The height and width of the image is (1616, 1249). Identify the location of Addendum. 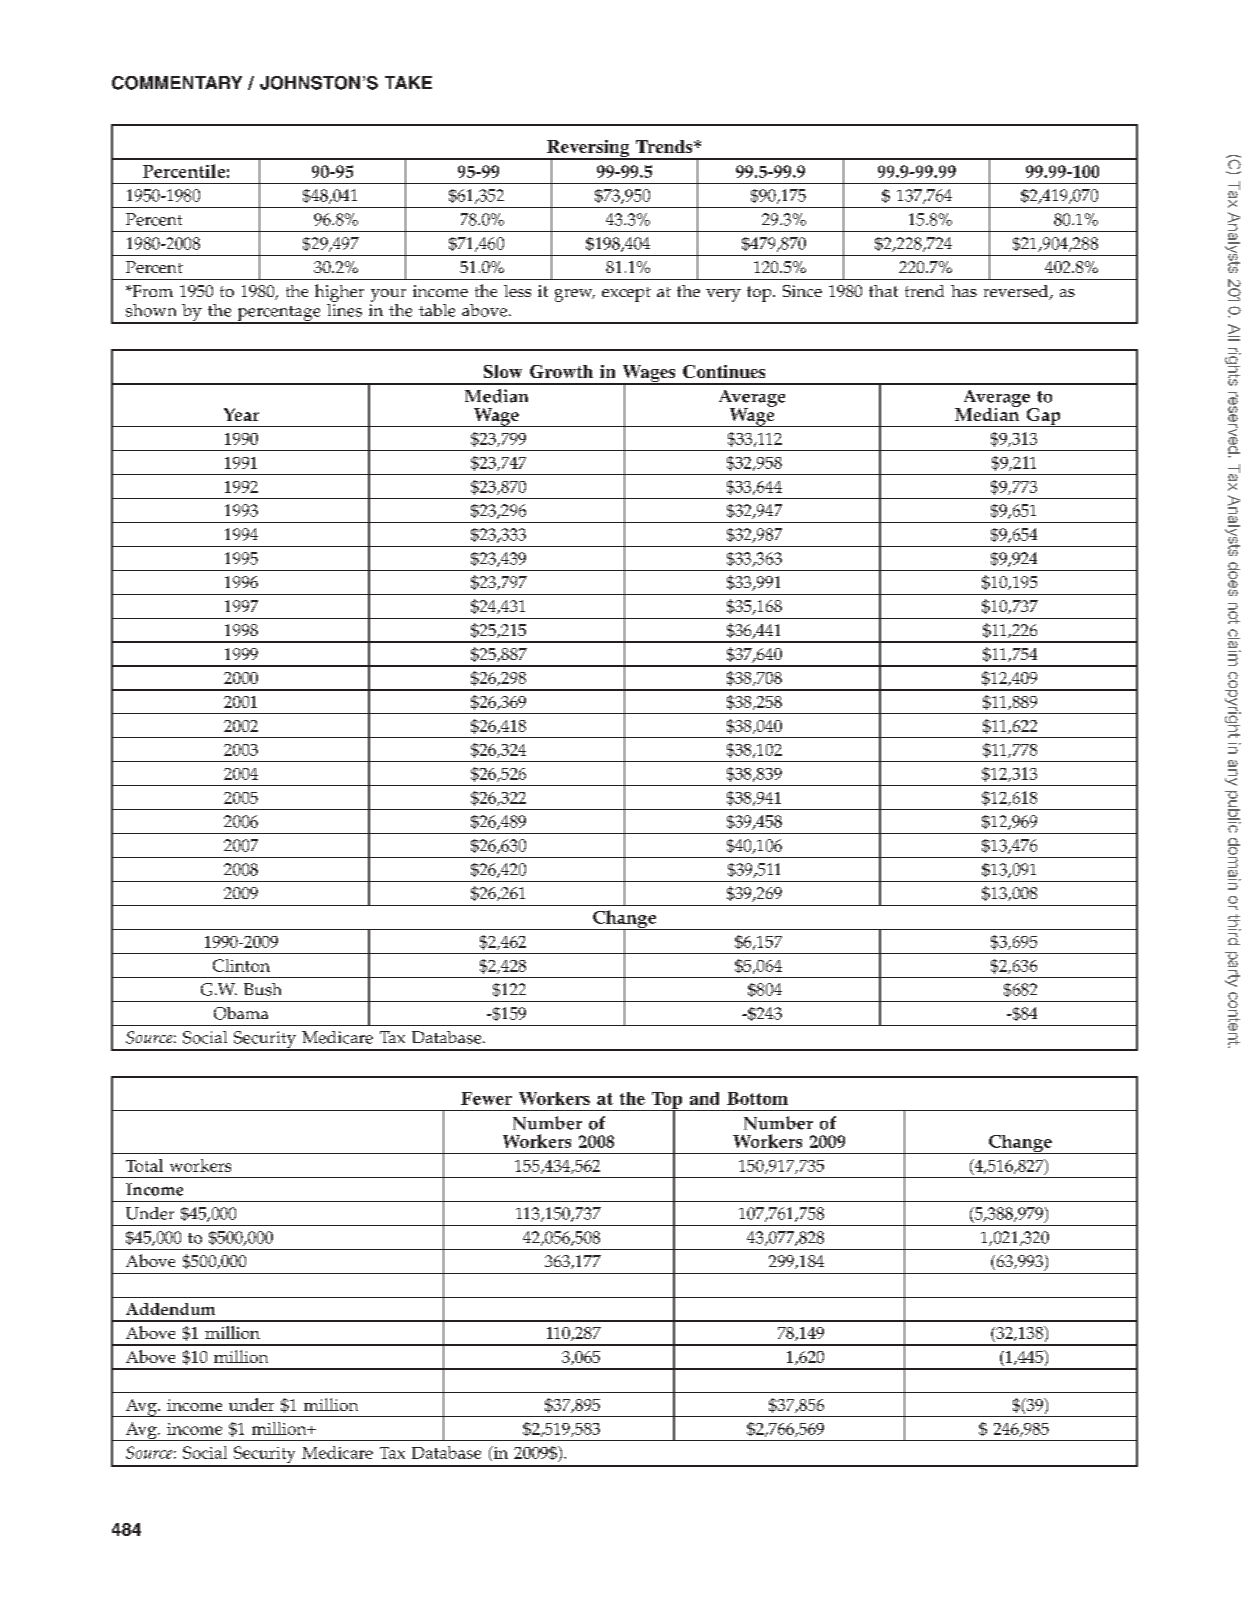
(170, 1309).
